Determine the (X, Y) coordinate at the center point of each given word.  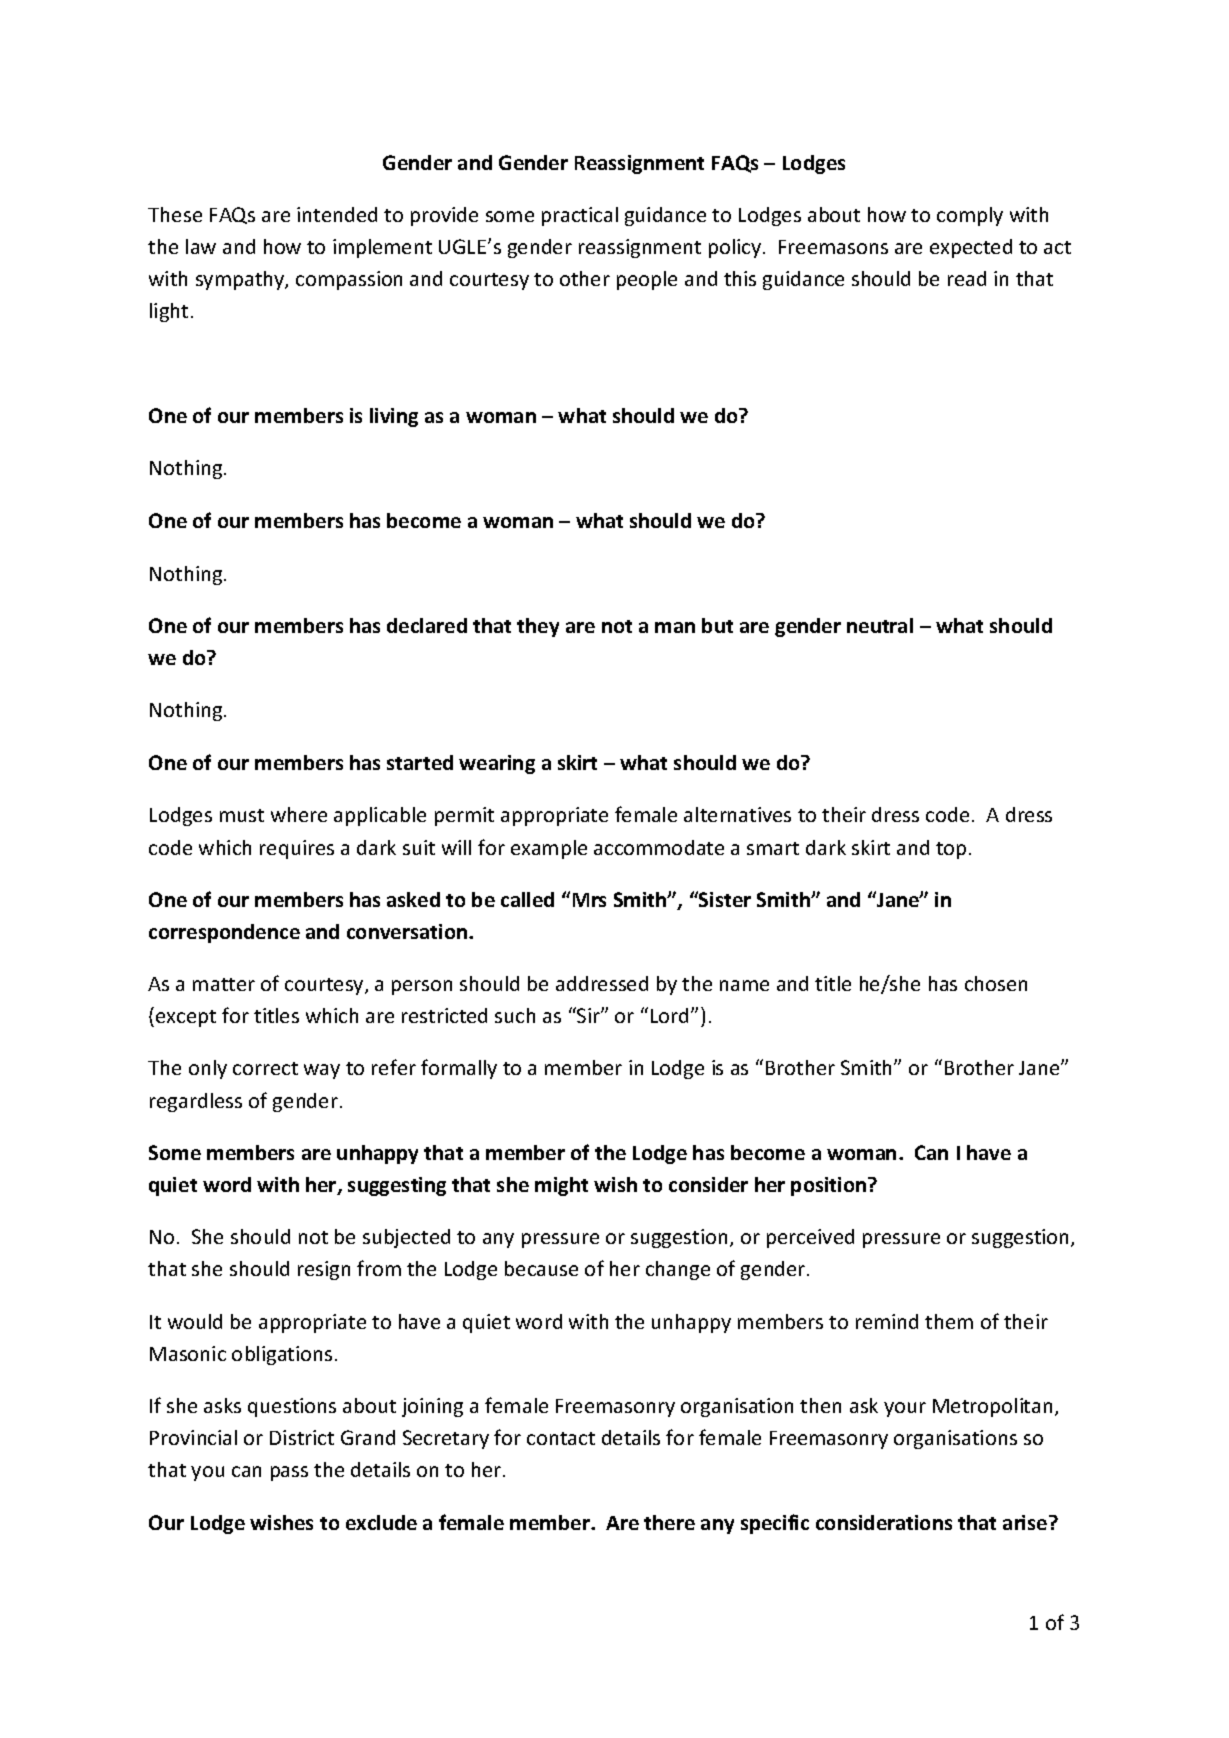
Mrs (589, 900)
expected (971, 248)
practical (580, 216)
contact (561, 1438)
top (951, 850)
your (905, 1409)
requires (297, 849)
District (302, 1437)
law (201, 246)
